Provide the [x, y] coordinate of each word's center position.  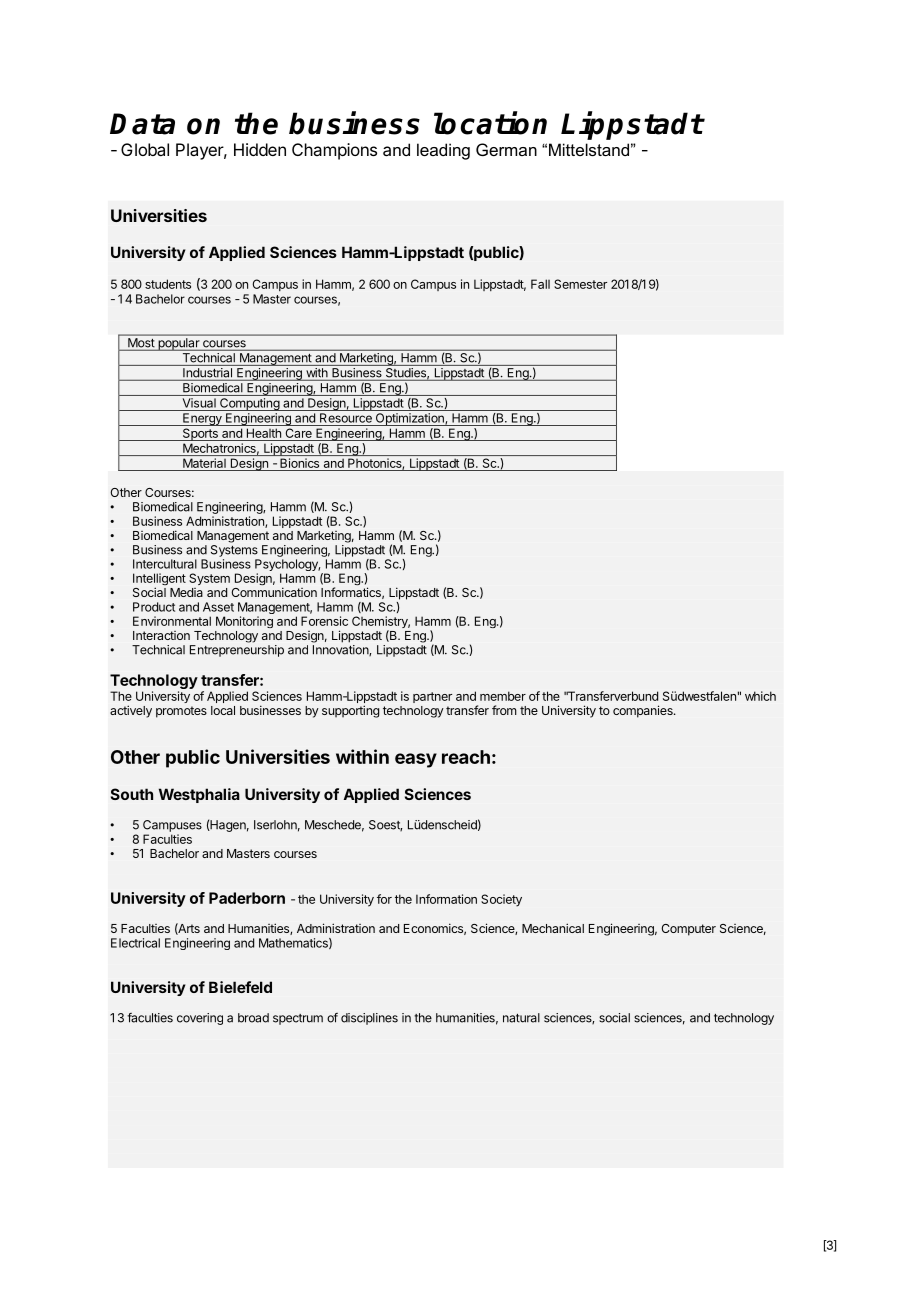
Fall [540, 284]
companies [644, 711]
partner [432, 697]
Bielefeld [240, 987]
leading [443, 151]
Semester [580, 284]
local [223, 710]
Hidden [260, 149]
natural [521, 1018]
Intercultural [165, 564]
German [506, 149]
